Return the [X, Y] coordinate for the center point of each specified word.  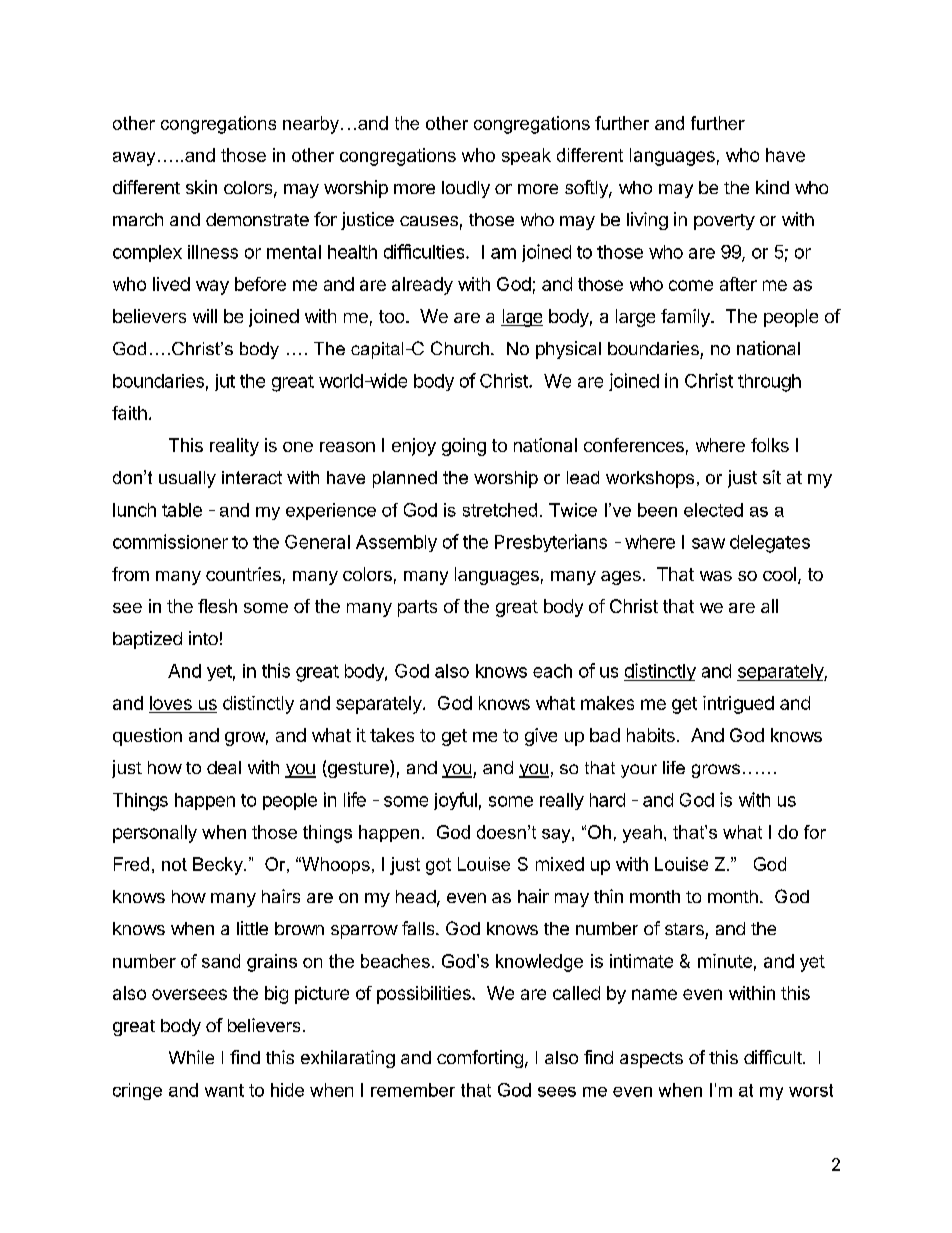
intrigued [738, 705]
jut [225, 382]
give [541, 737]
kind [772, 187]
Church [460, 348]
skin [201, 187]
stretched [500, 510]
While [191, 1057]
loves [171, 704]
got [438, 866]
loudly [466, 189]
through [769, 383]
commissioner [170, 541]
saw [708, 543]
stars [684, 929]
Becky [219, 866]
